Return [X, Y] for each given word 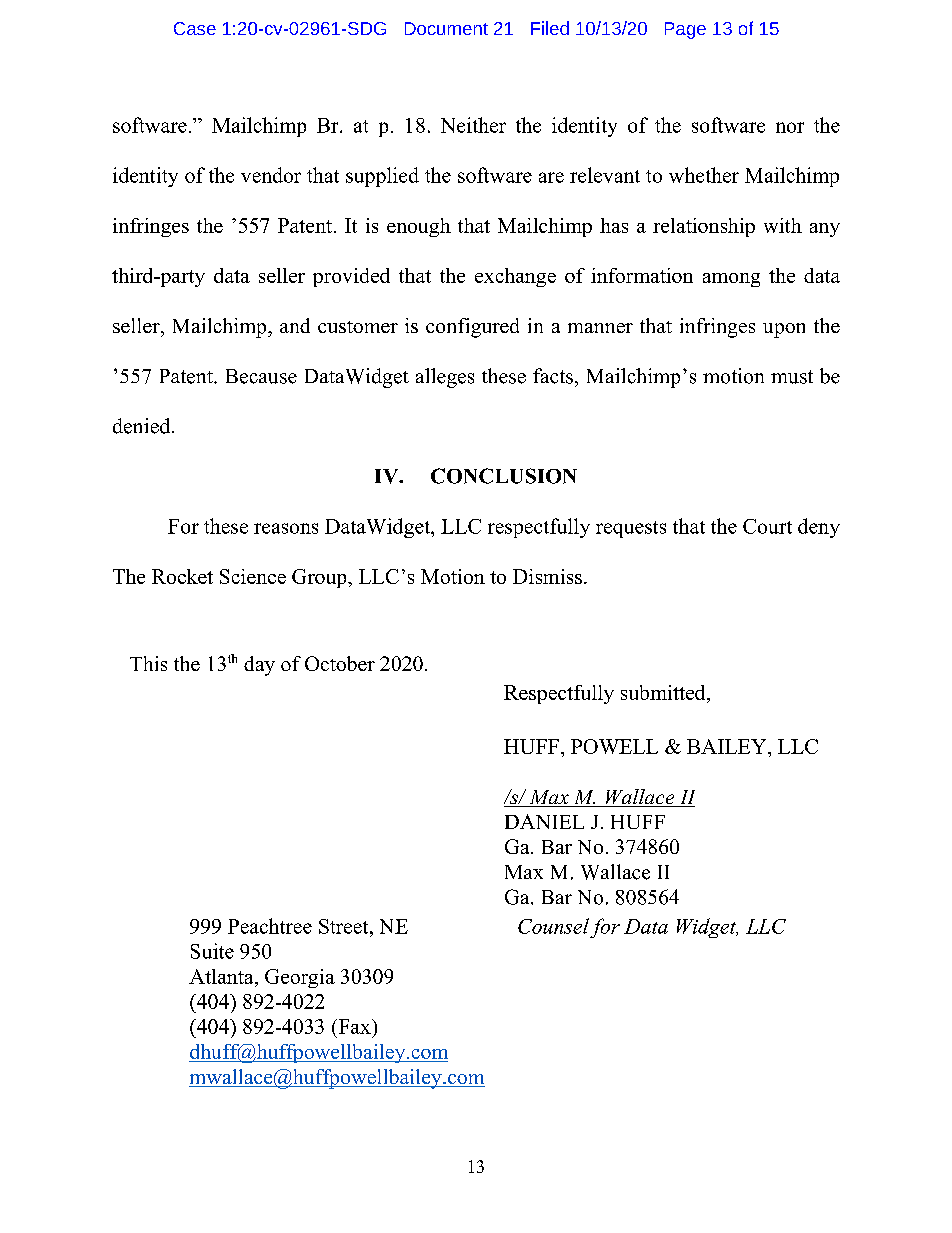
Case [195, 28]
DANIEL [544, 821]
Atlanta [222, 976]
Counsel [553, 926]
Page [685, 30]
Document [446, 28]
